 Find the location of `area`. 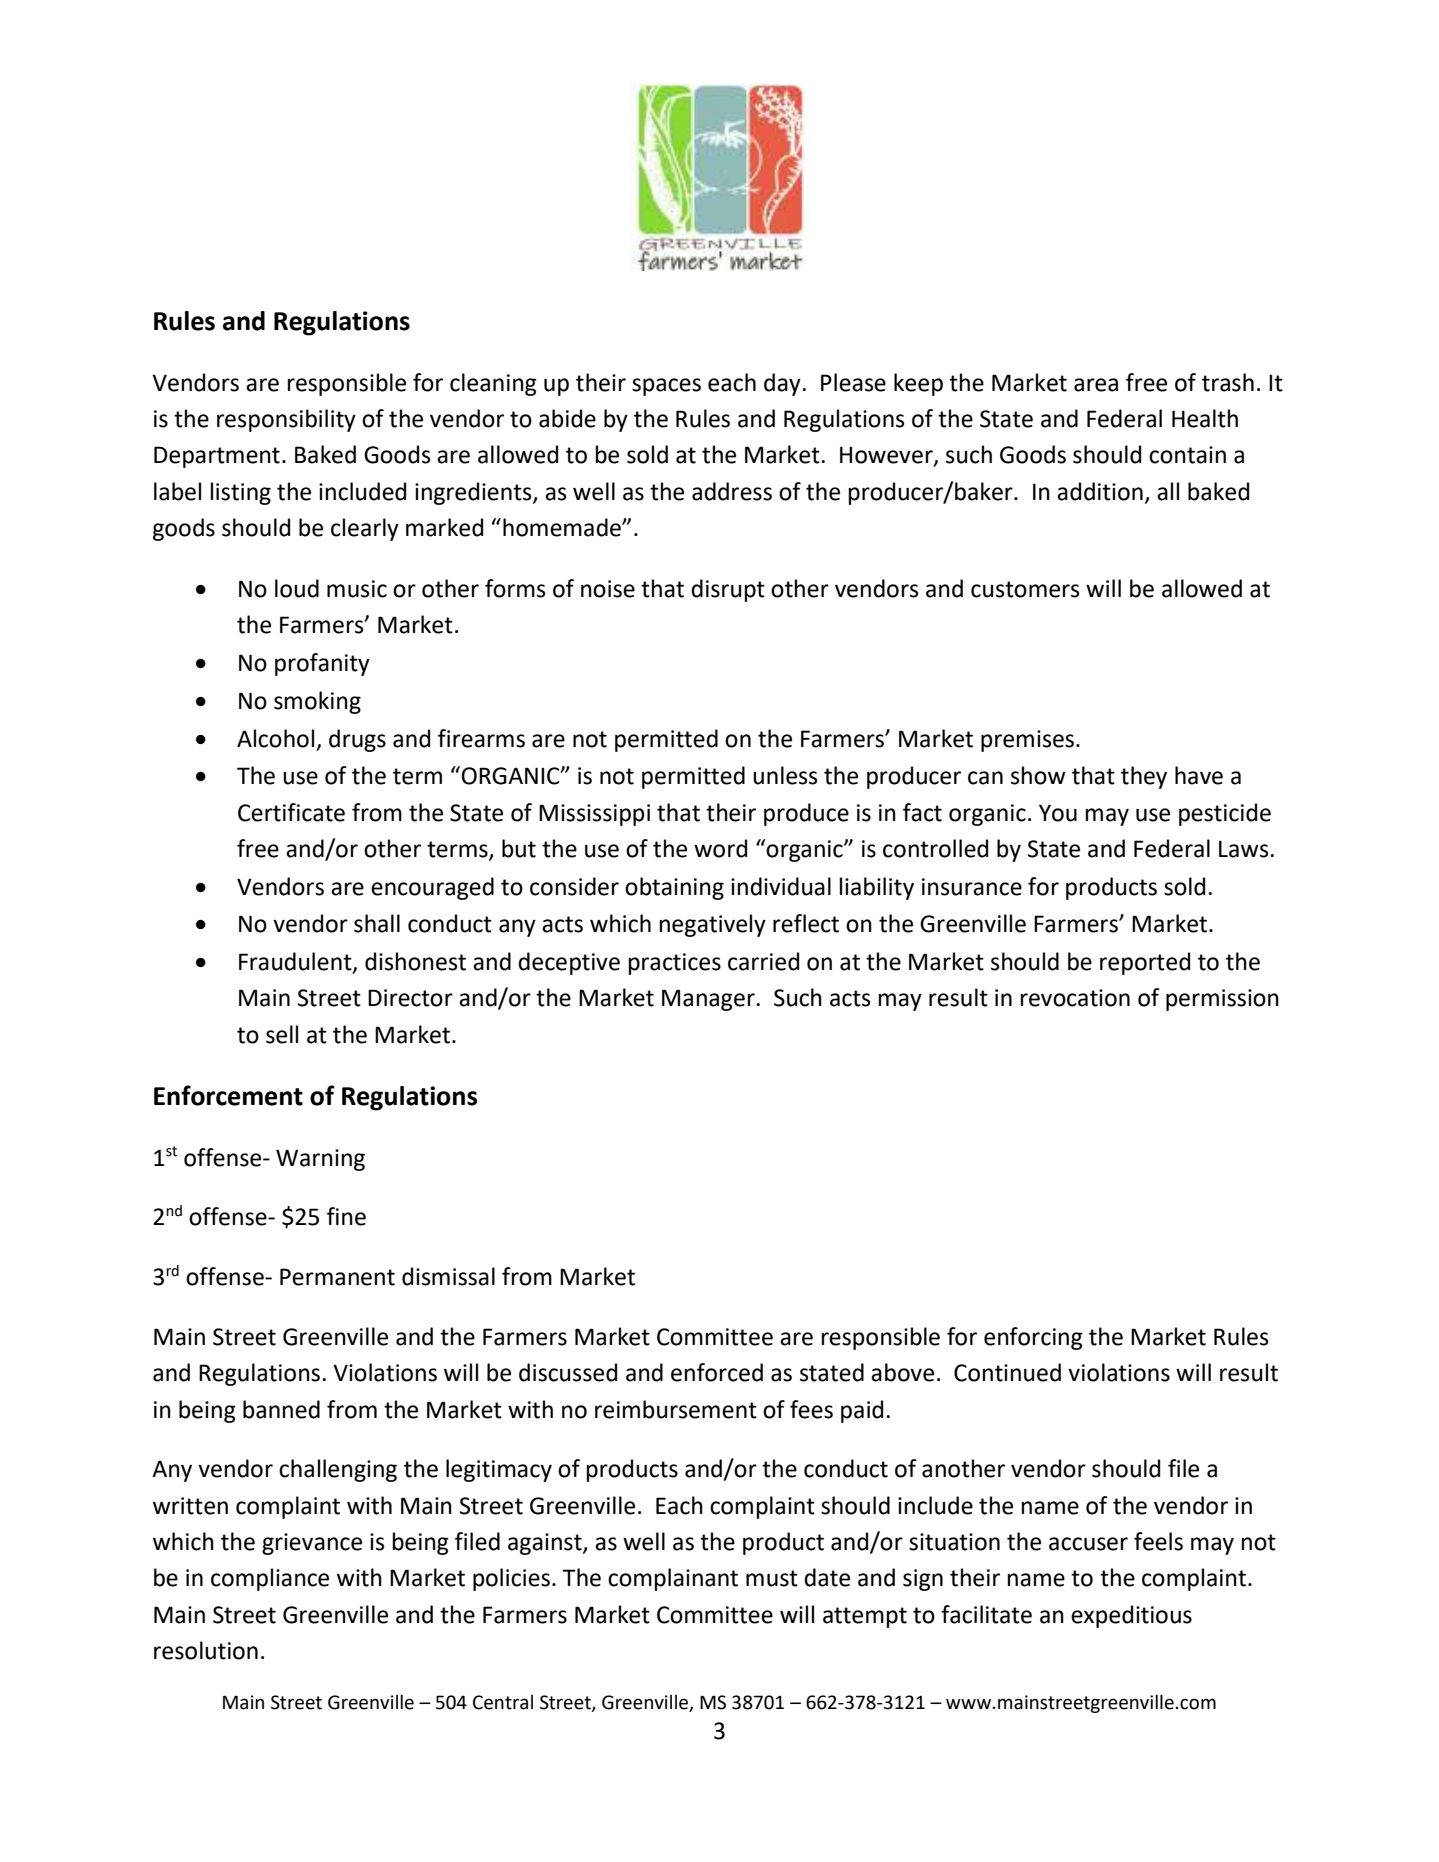

area is located at coordinates (1096, 385).
